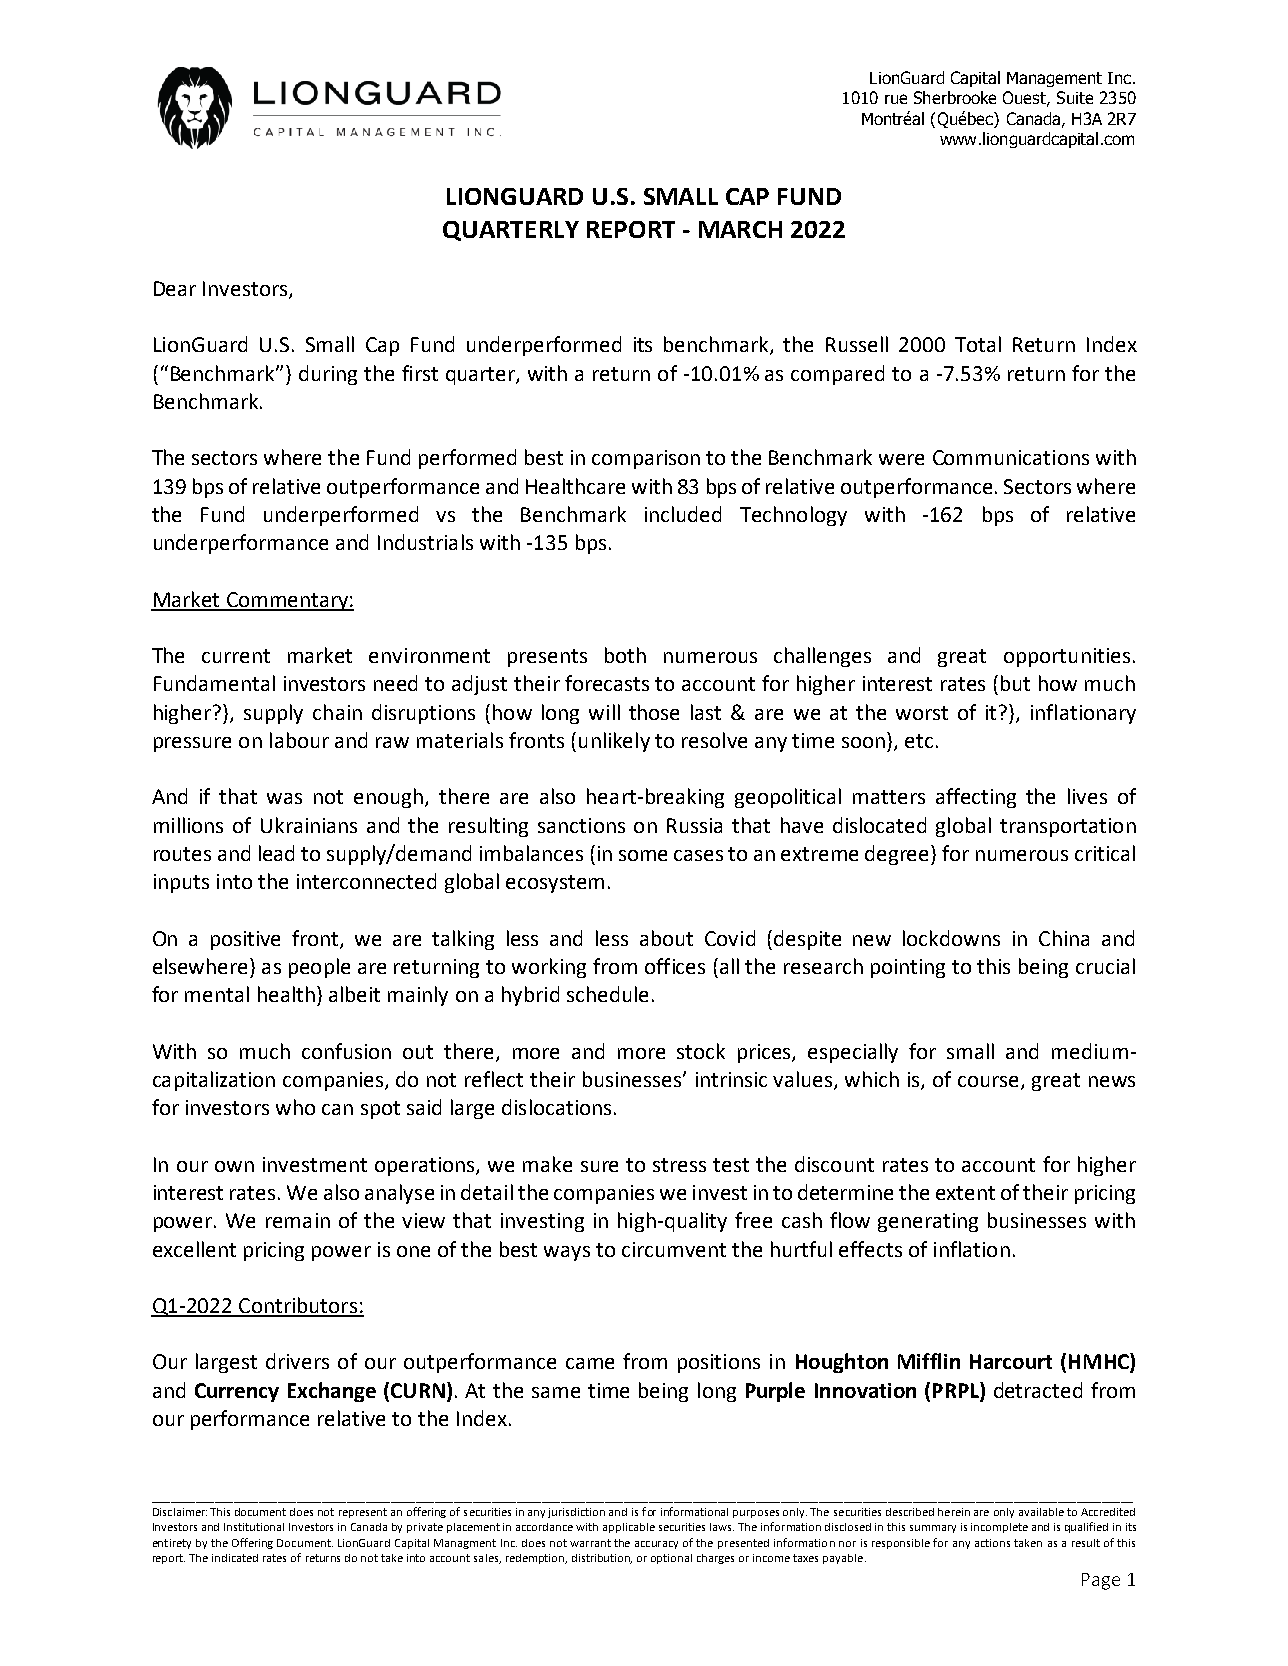 The image size is (1288, 1666). I want to click on Institutional, so click(254, 1527).
